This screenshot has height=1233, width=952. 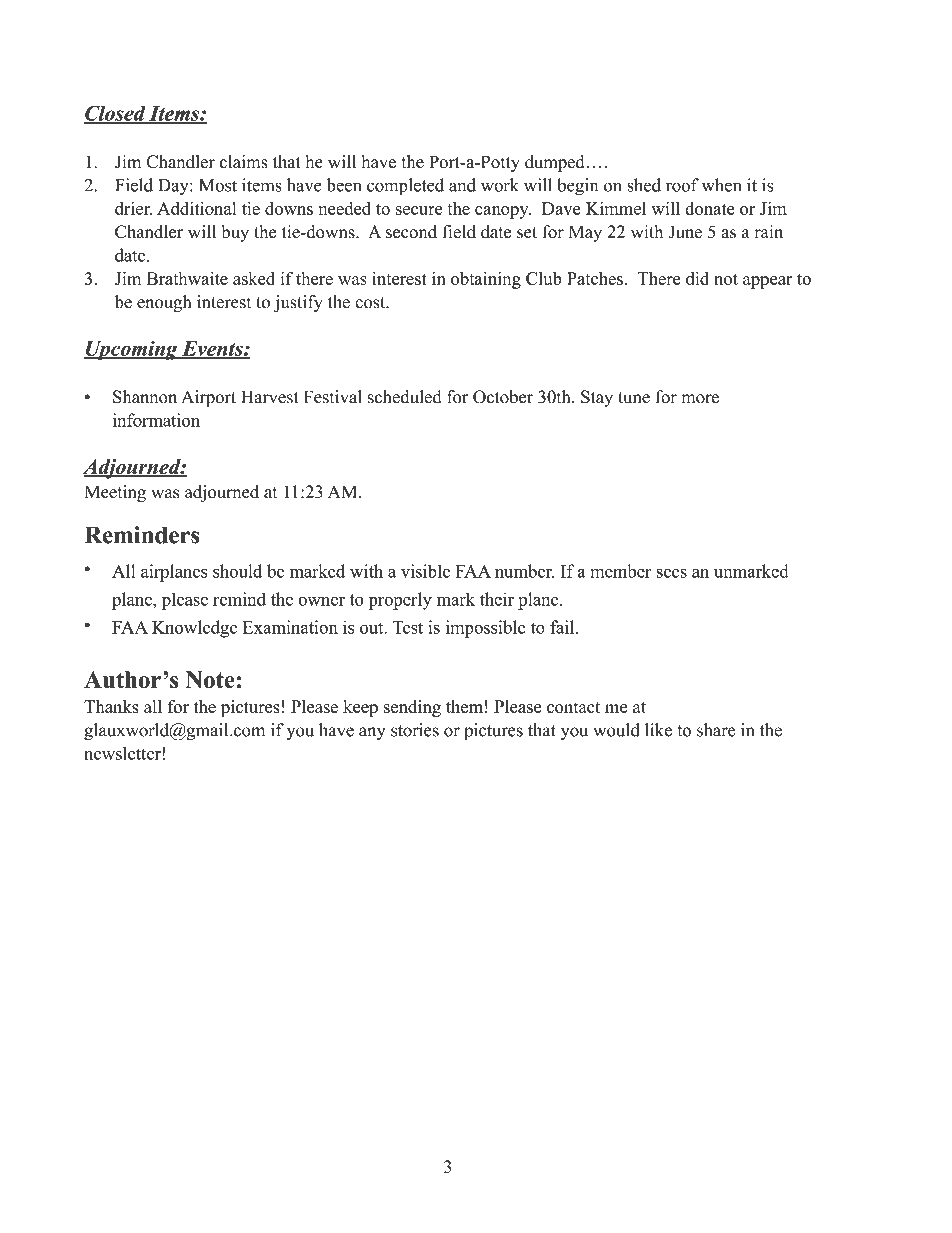 I want to click on more, so click(x=700, y=399).
